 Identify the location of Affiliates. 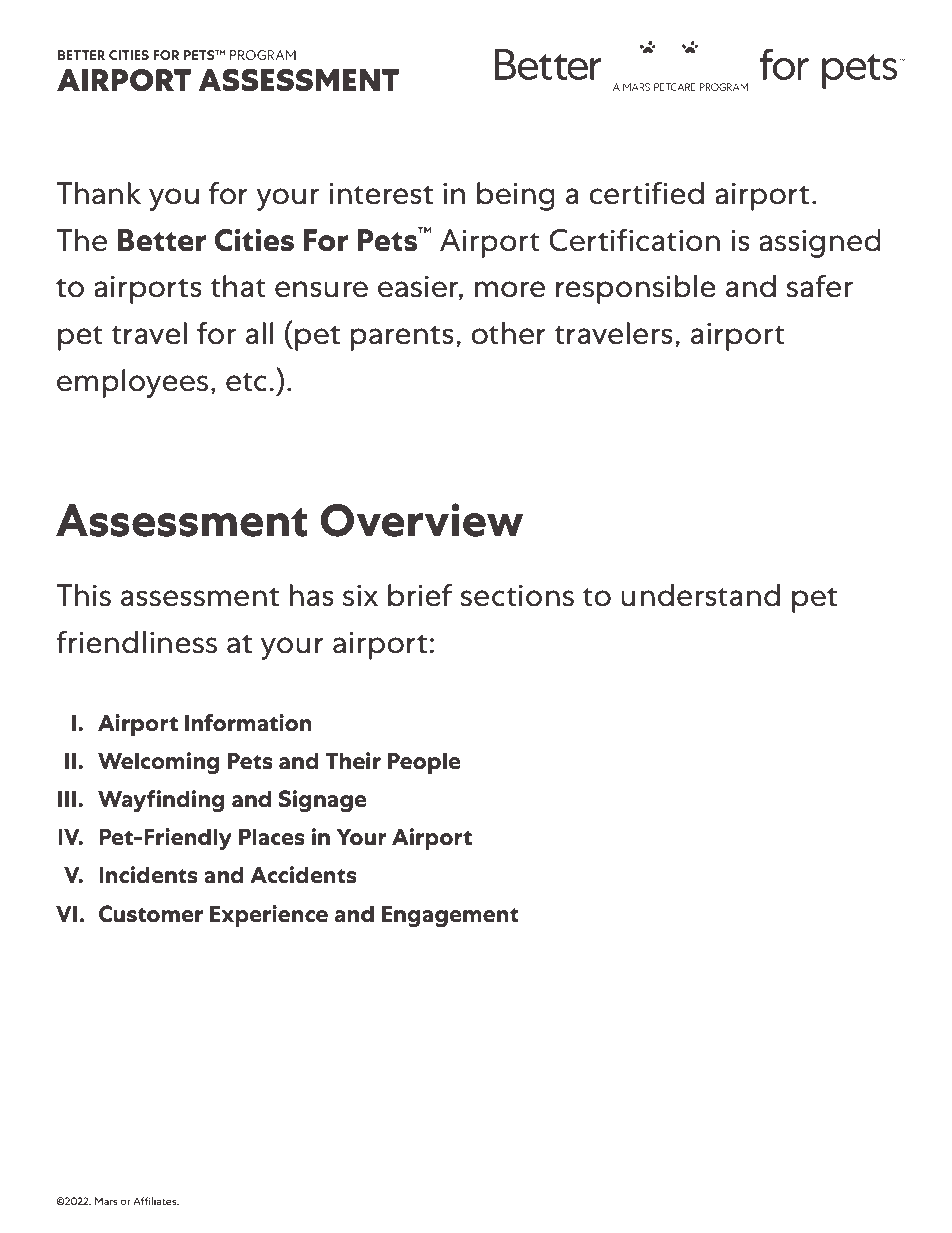
(156, 1201).
